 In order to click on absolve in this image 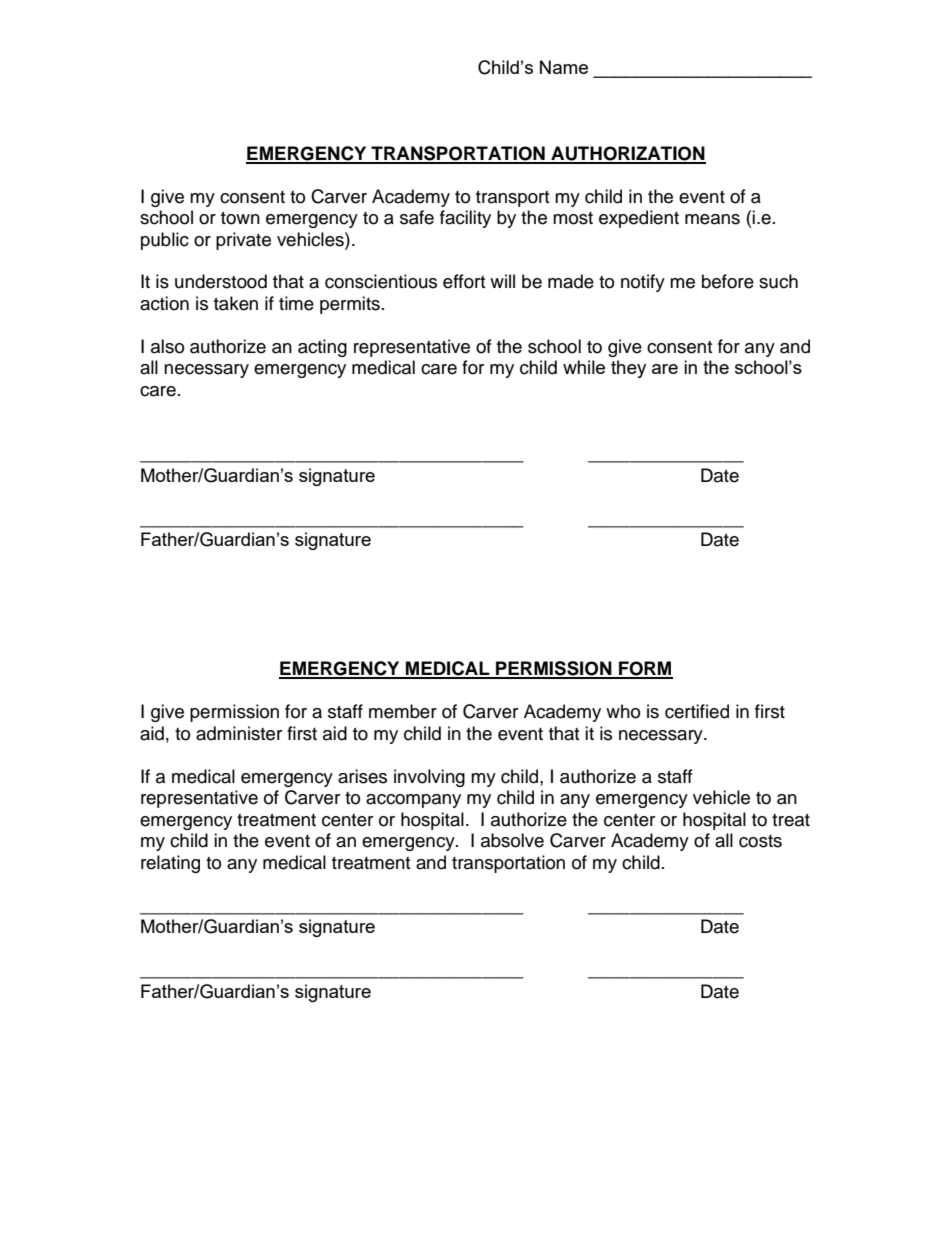, I will do `click(512, 840)`.
